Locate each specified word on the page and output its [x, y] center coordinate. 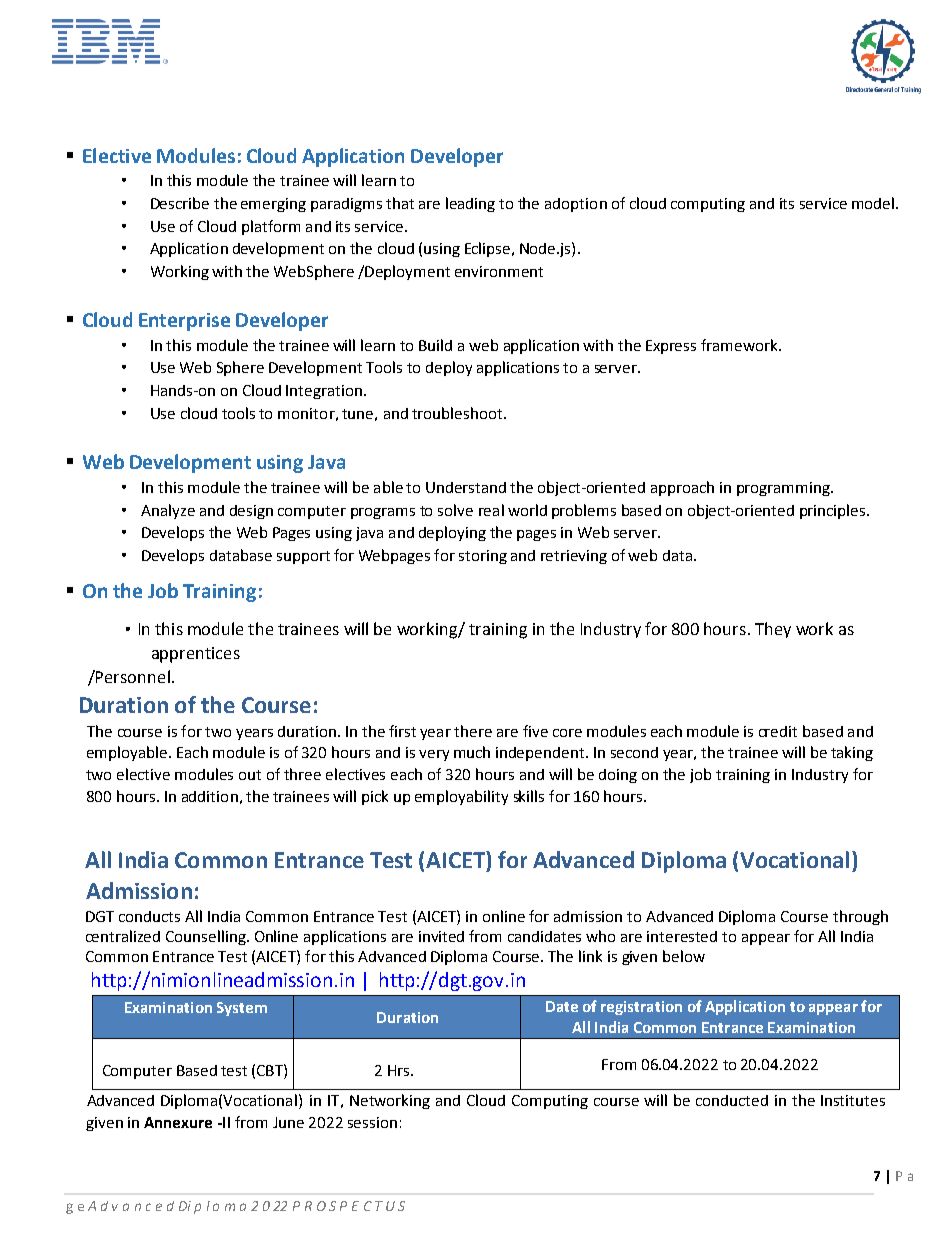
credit [778, 731]
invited [441, 936]
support [303, 557]
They [773, 630]
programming [784, 489]
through [860, 917]
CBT [271, 1070]
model [873, 203]
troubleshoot [458, 413]
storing [483, 557]
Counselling [207, 937]
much [472, 752]
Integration [324, 392]
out [250, 775]
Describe [180, 203]
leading [470, 204]
